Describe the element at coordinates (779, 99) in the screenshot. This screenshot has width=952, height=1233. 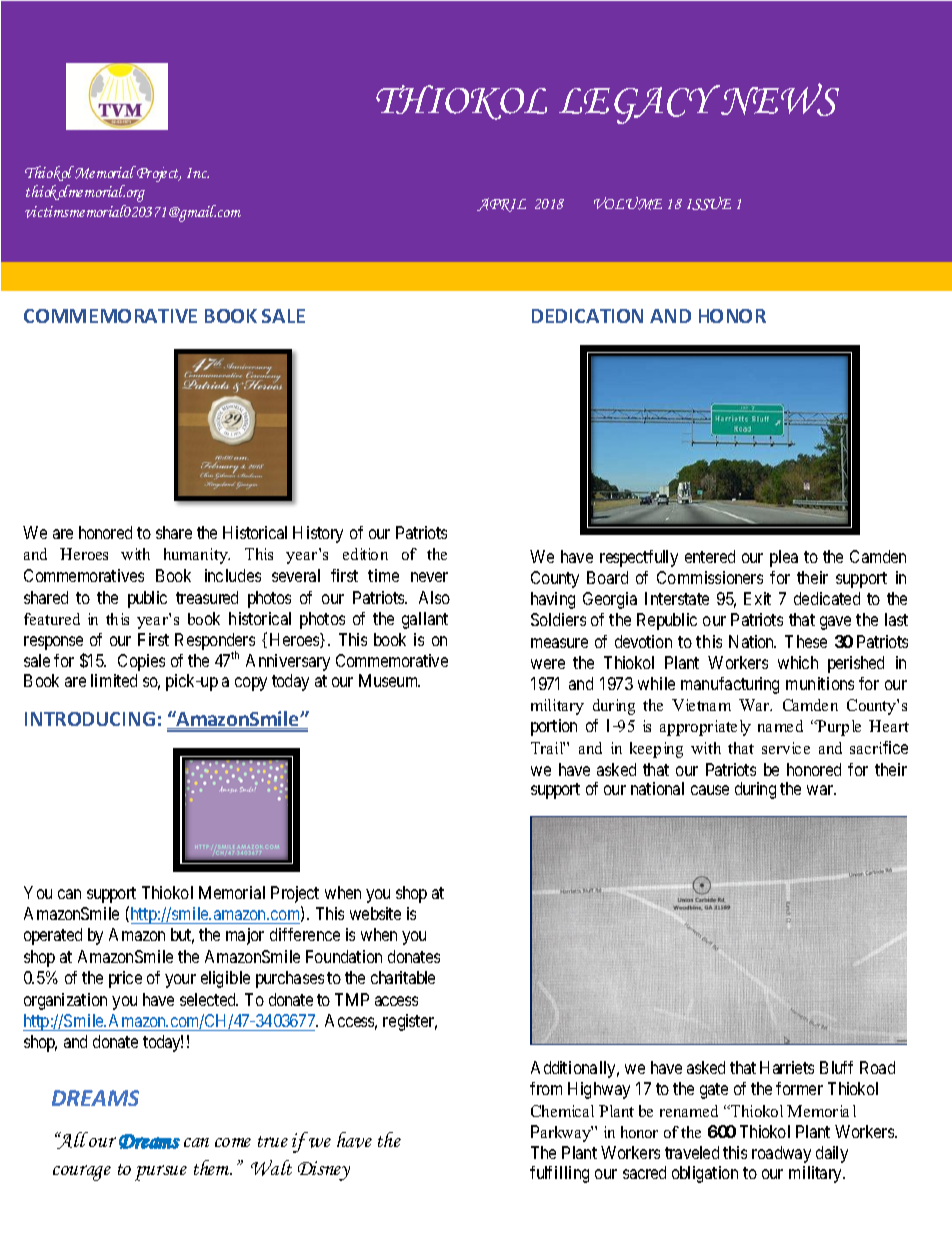
I see `NEWS` at that location.
